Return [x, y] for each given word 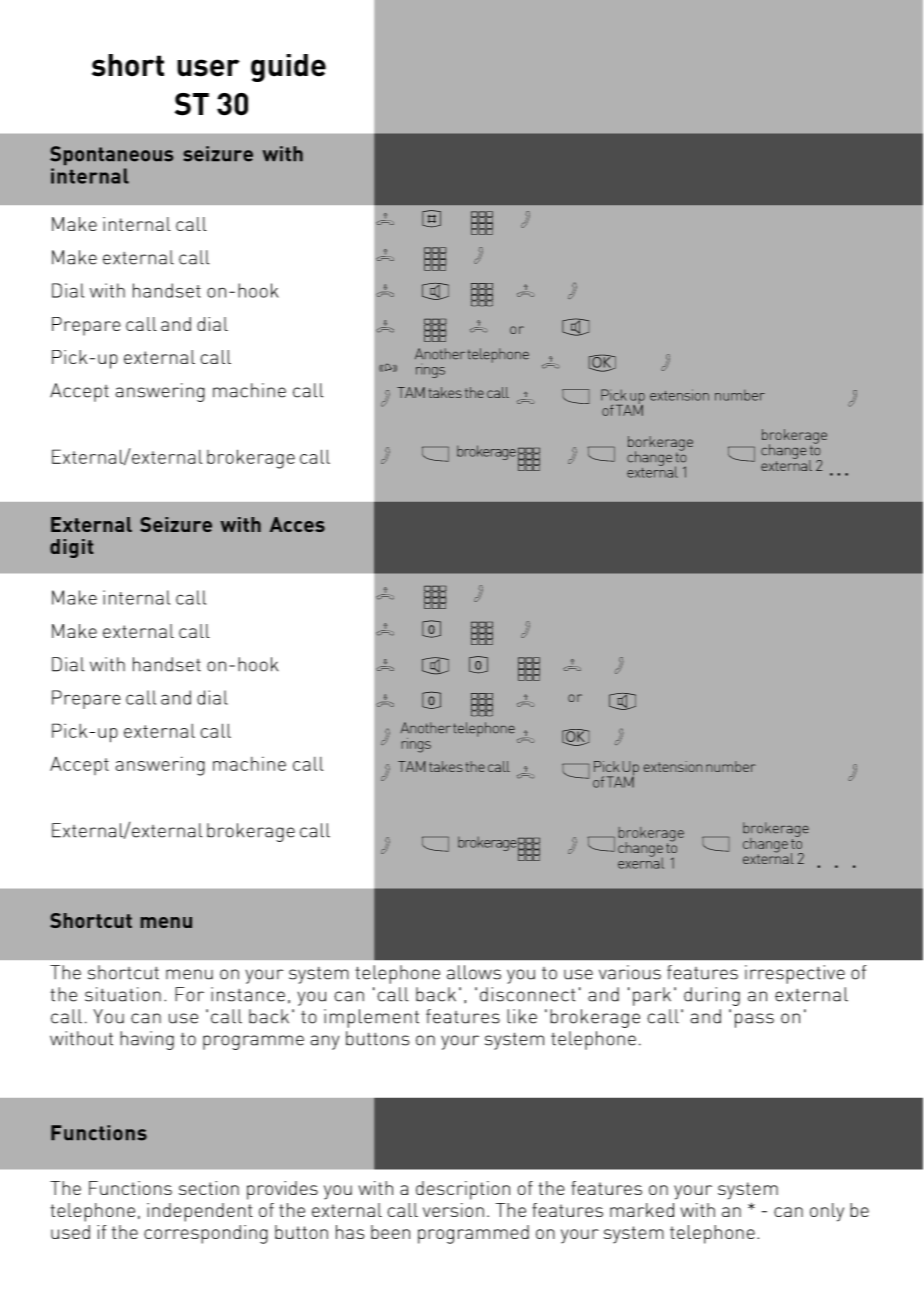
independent [200, 1212]
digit [71, 548]
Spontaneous [111, 155]
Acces [297, 524]
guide [288, 68]
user [208, 68]
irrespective [795, 974]
